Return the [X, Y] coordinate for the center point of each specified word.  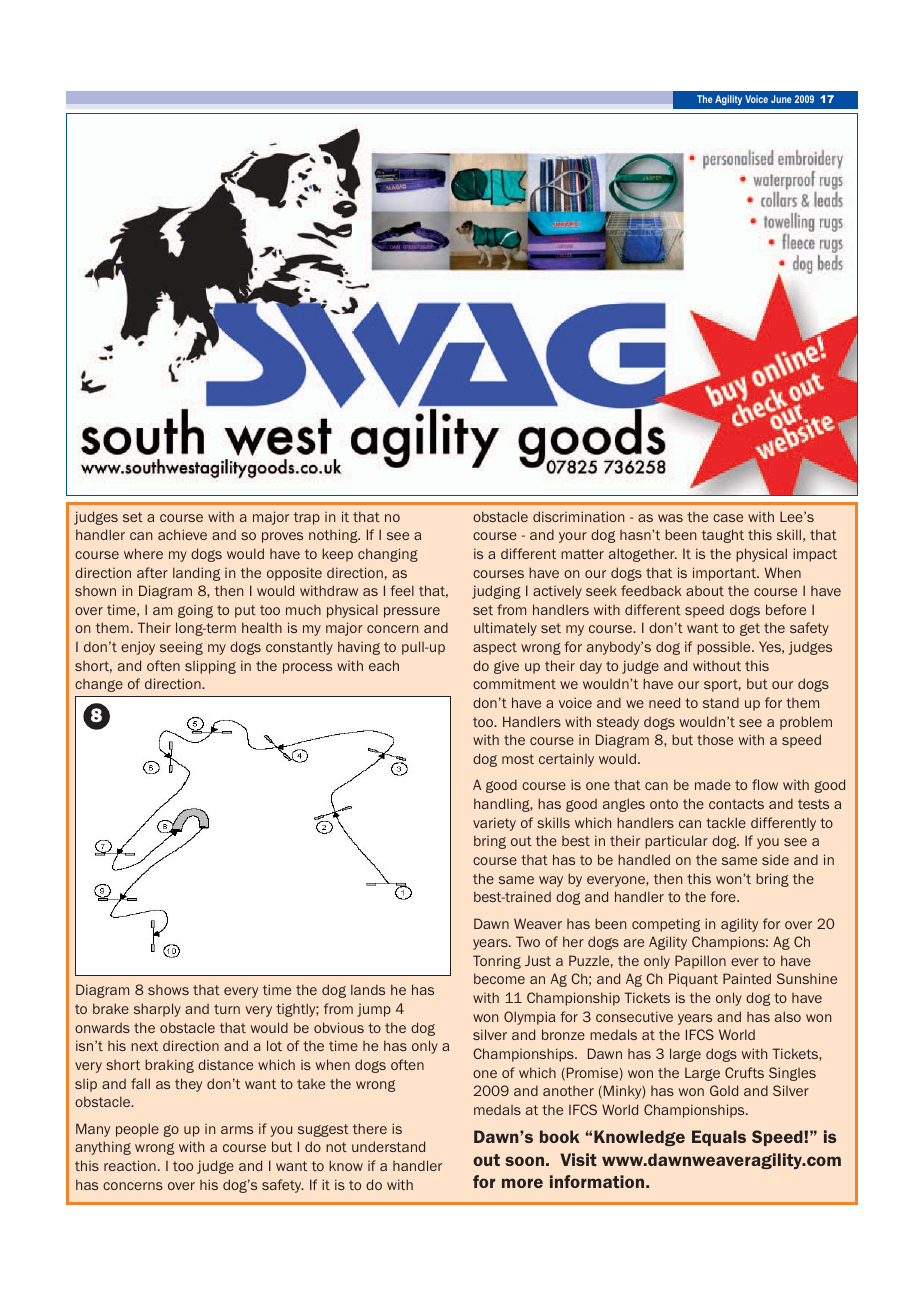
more [522, 1183]
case [728, 518]
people [137, 1130]
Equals [719, 1138]
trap [307, 518]
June [781, 99]
